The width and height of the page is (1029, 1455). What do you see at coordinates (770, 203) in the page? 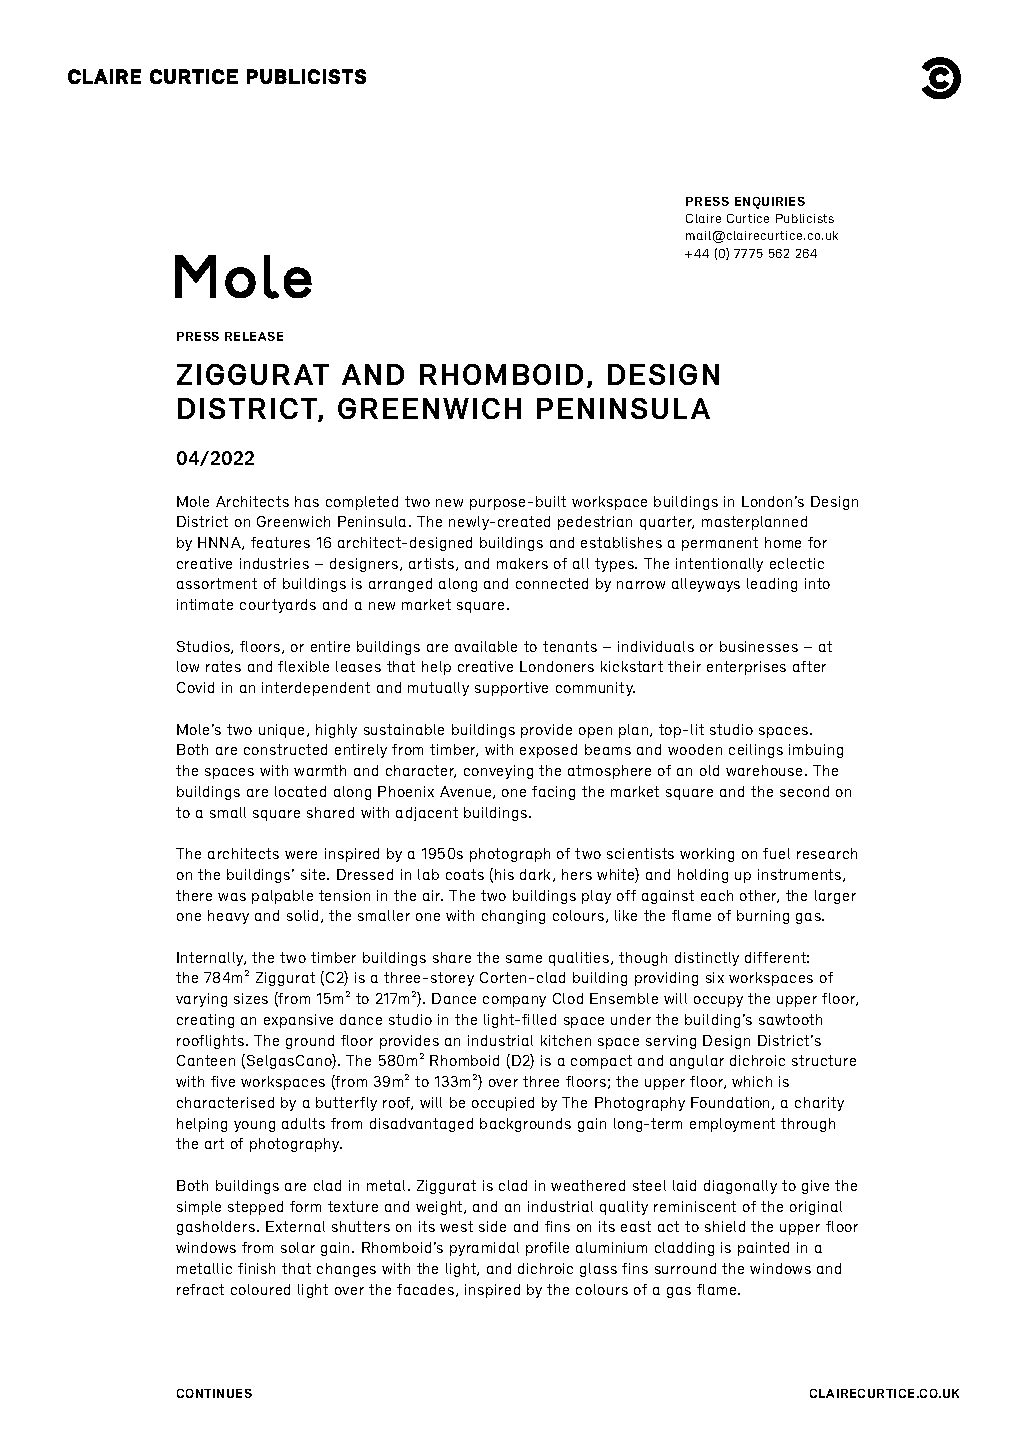
I see `ENQUIRIES` at bounding box center [770, 203].
